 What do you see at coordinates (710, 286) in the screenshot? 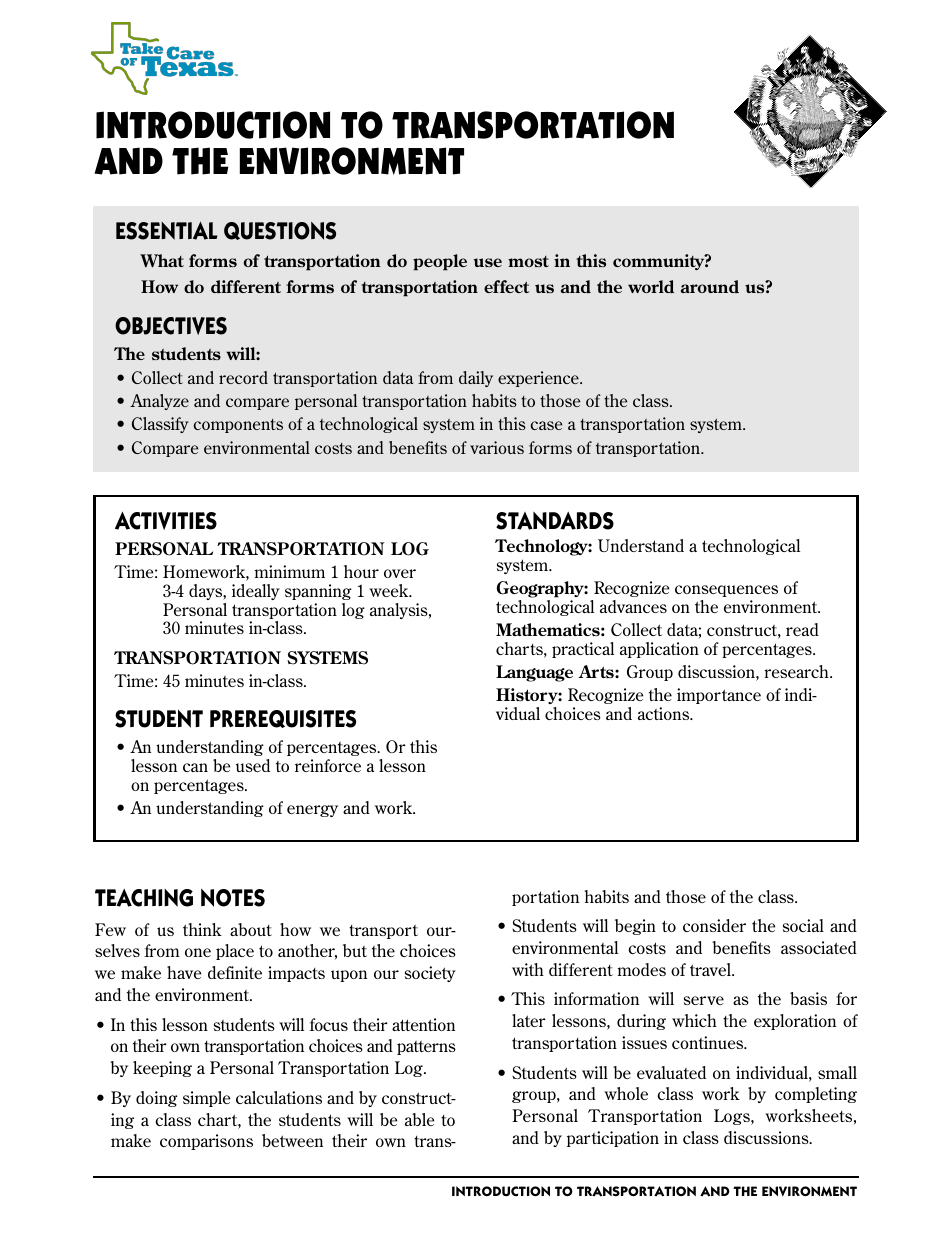
I see `around` at bounding box center [710, 286].
